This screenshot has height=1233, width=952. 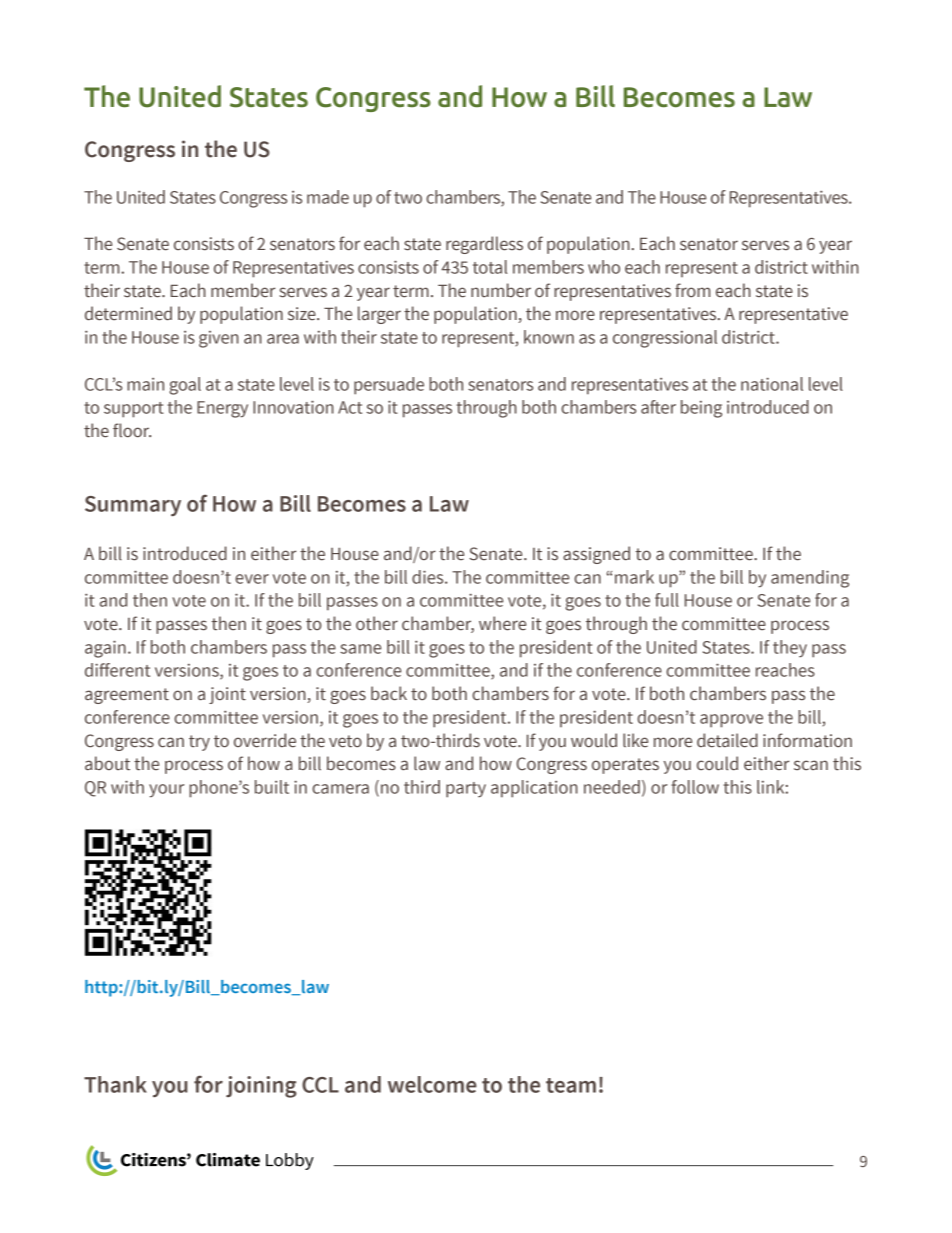 What do you see at coordinates (692, 290) in the screenshot?
I see `from` at bounding box center [692, 290].
